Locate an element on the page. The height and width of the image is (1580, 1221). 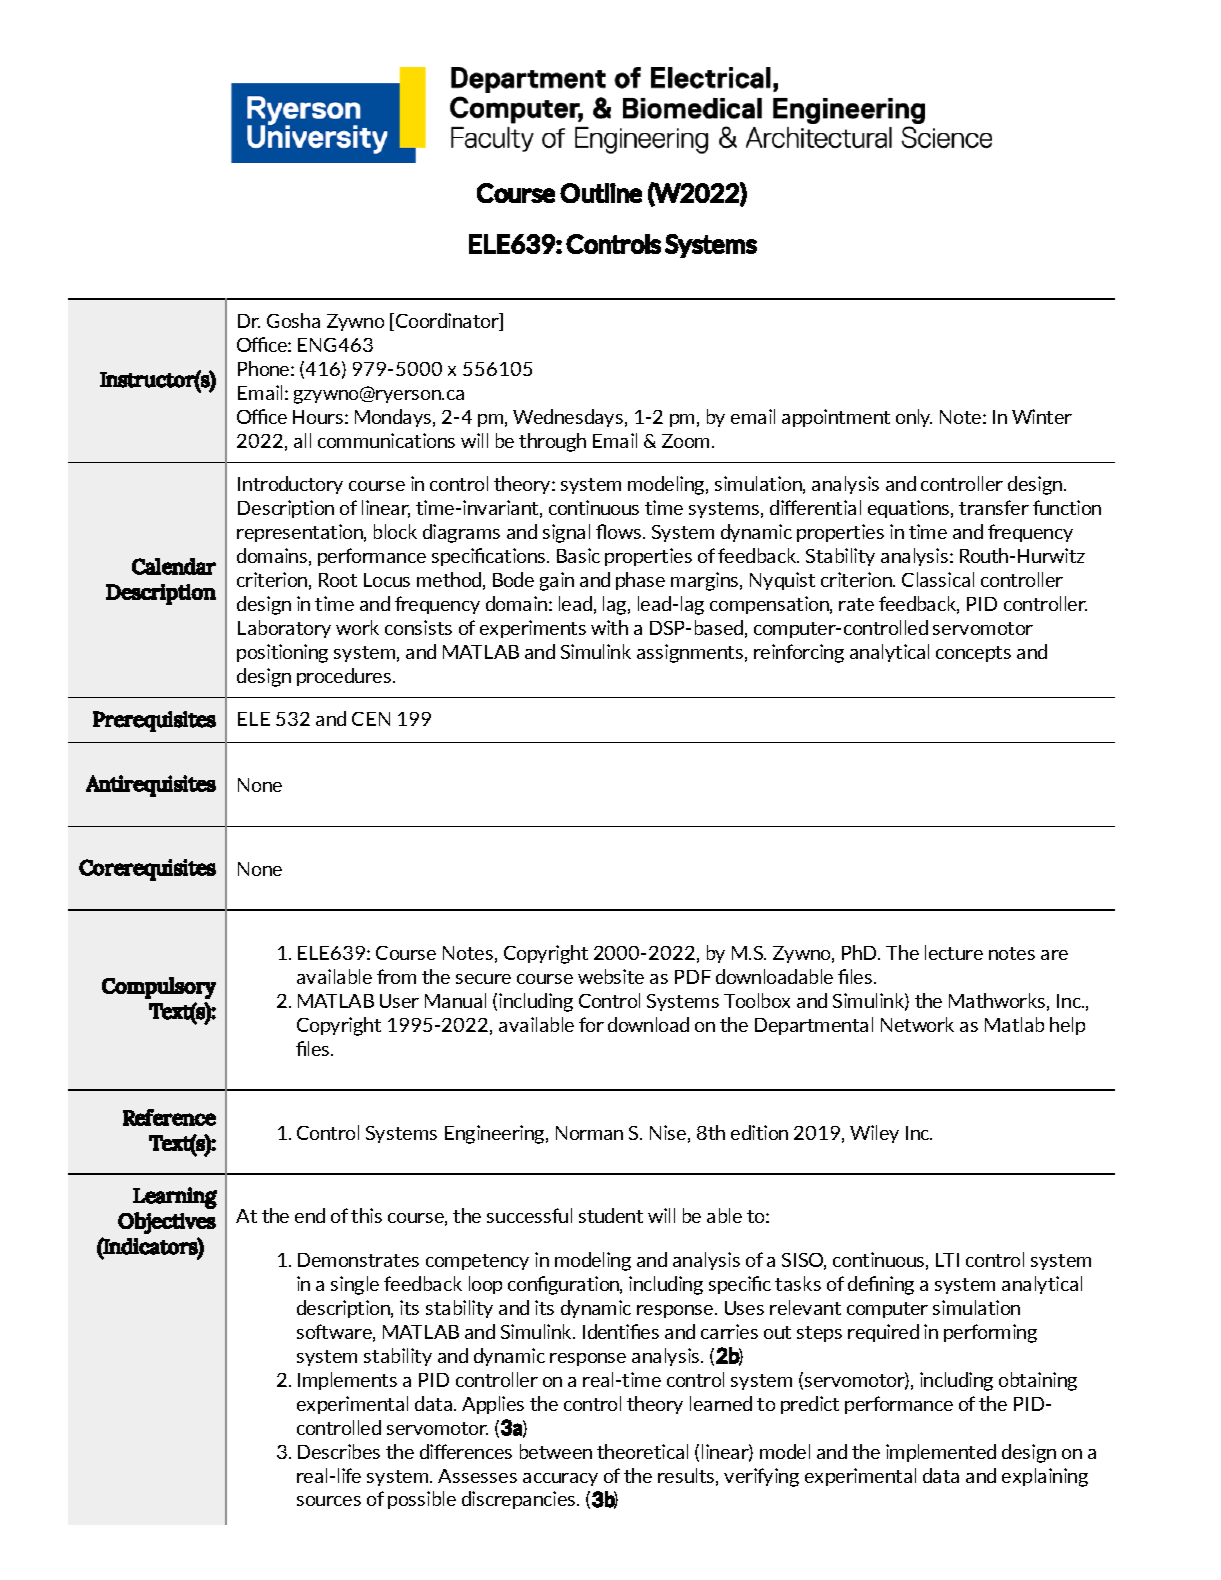
only is located at coordinates (914, 418).
